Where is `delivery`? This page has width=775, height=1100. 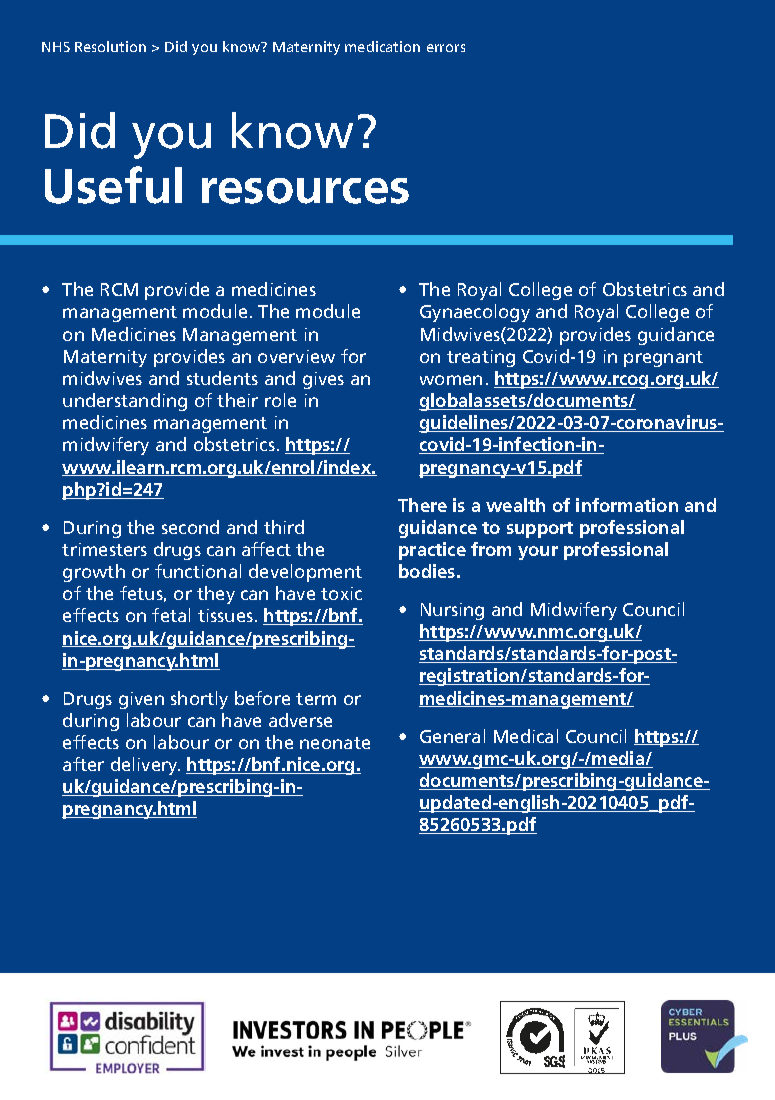 delivery is located at coordinates (145, 766).
